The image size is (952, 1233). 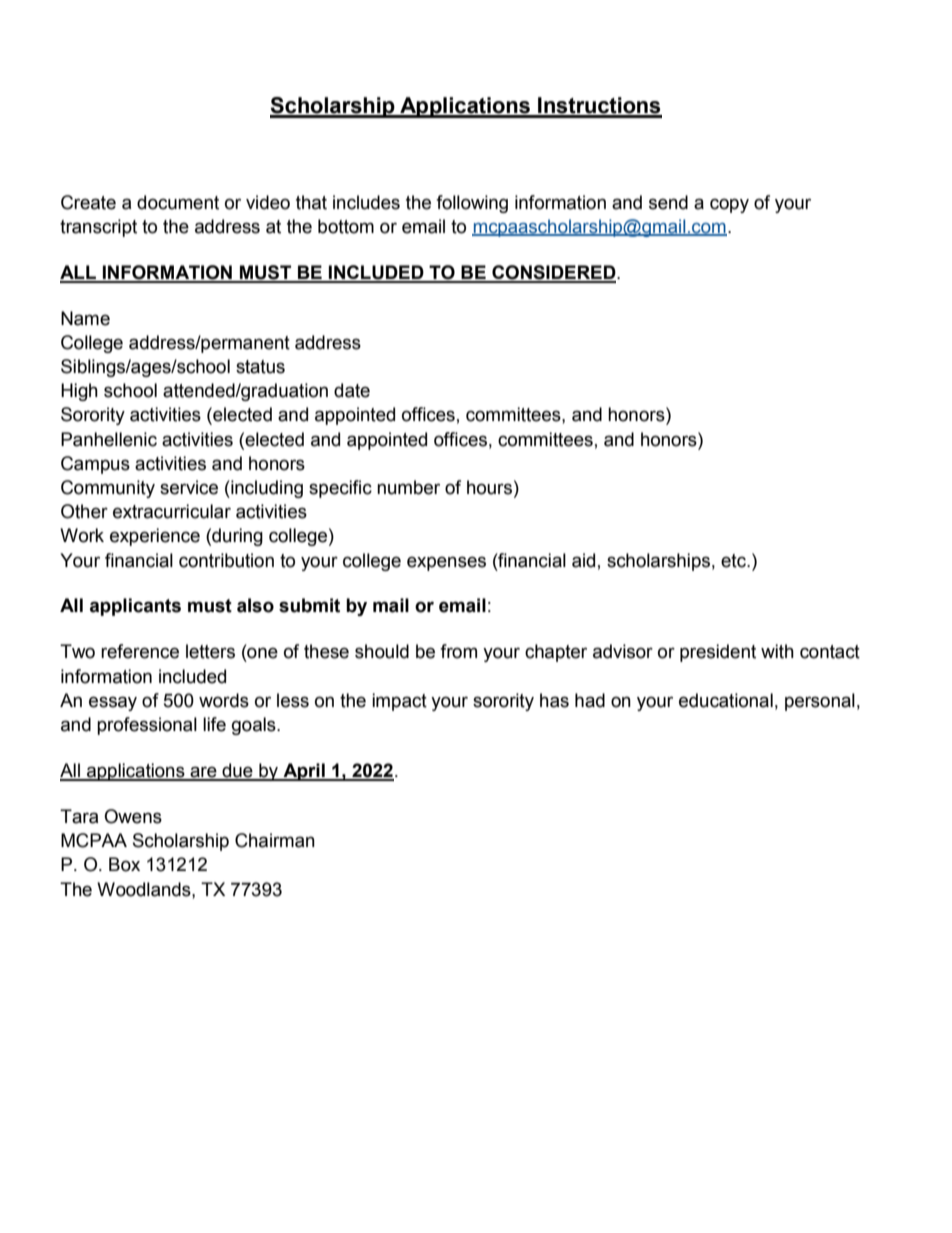 What do you see at coordinates (124, 864) in the document?
I see `Box` at bounding box center [124, 864].
